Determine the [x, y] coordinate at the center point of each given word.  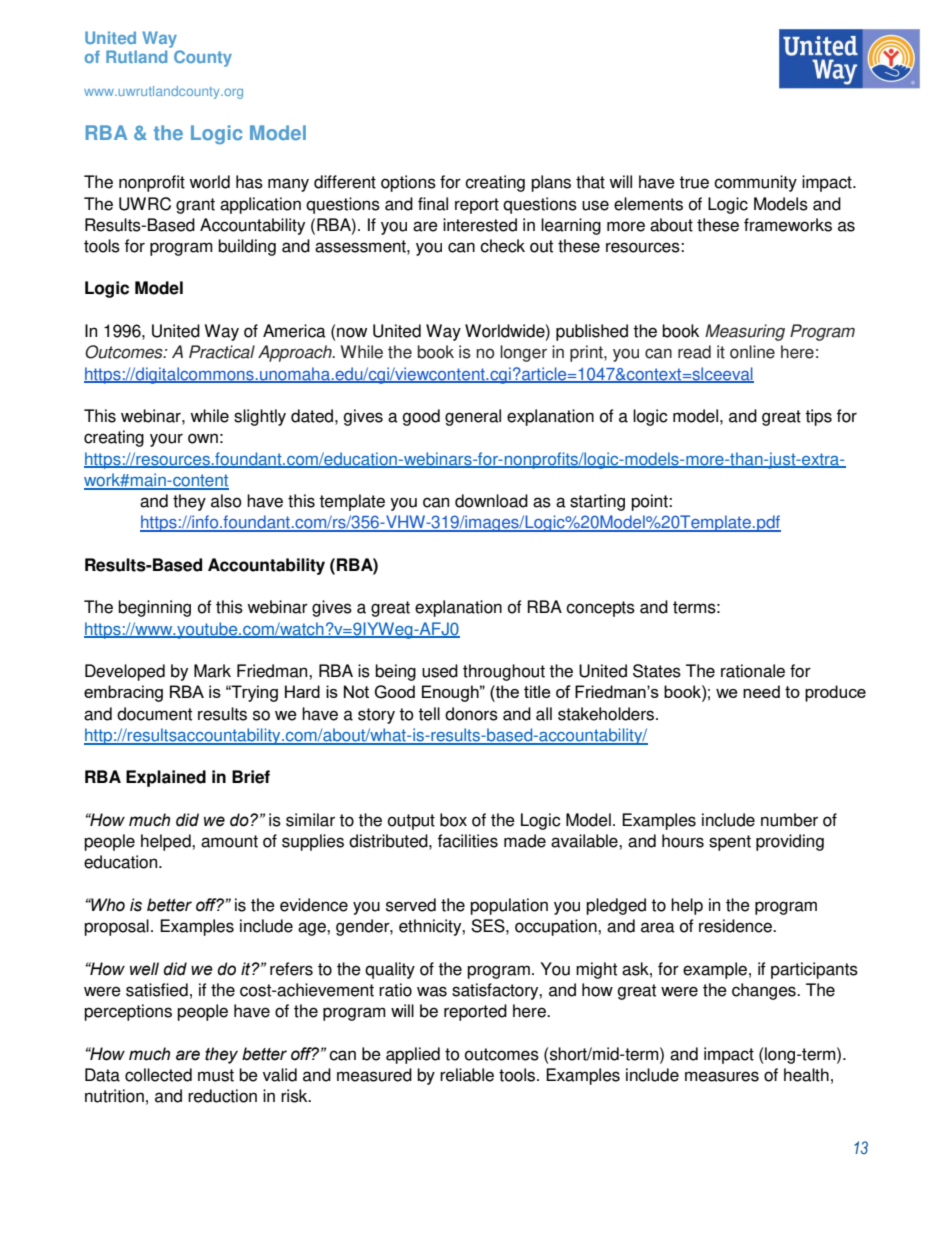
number [789, 820]
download [491, 501]
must [216, 1075]
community [755, 183]
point [650, 502]
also [226, 501]
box [453, 820]
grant [195, 206]
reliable [467, 1075]
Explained [166, 778]
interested [480, 225]
